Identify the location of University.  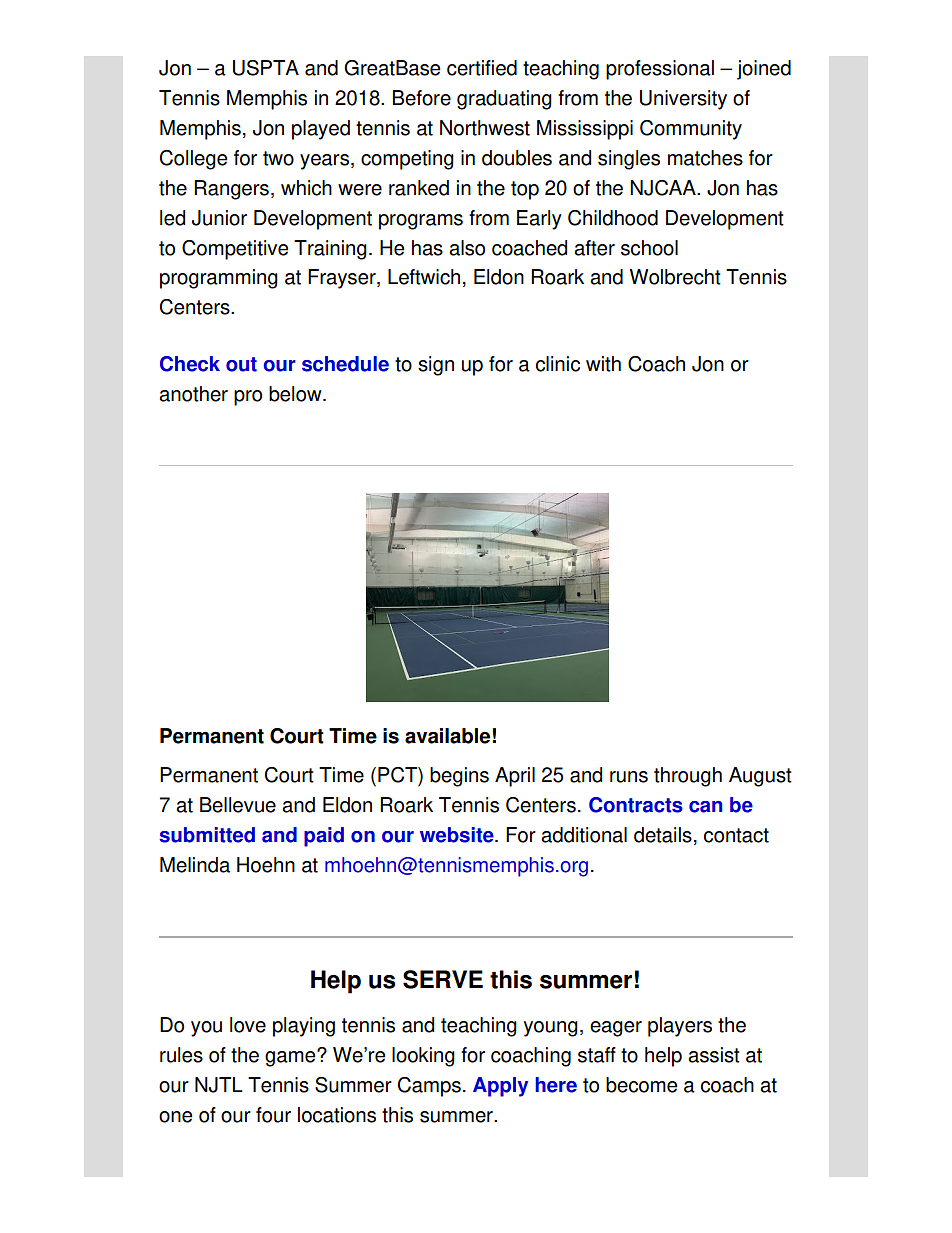
(683, 100).
